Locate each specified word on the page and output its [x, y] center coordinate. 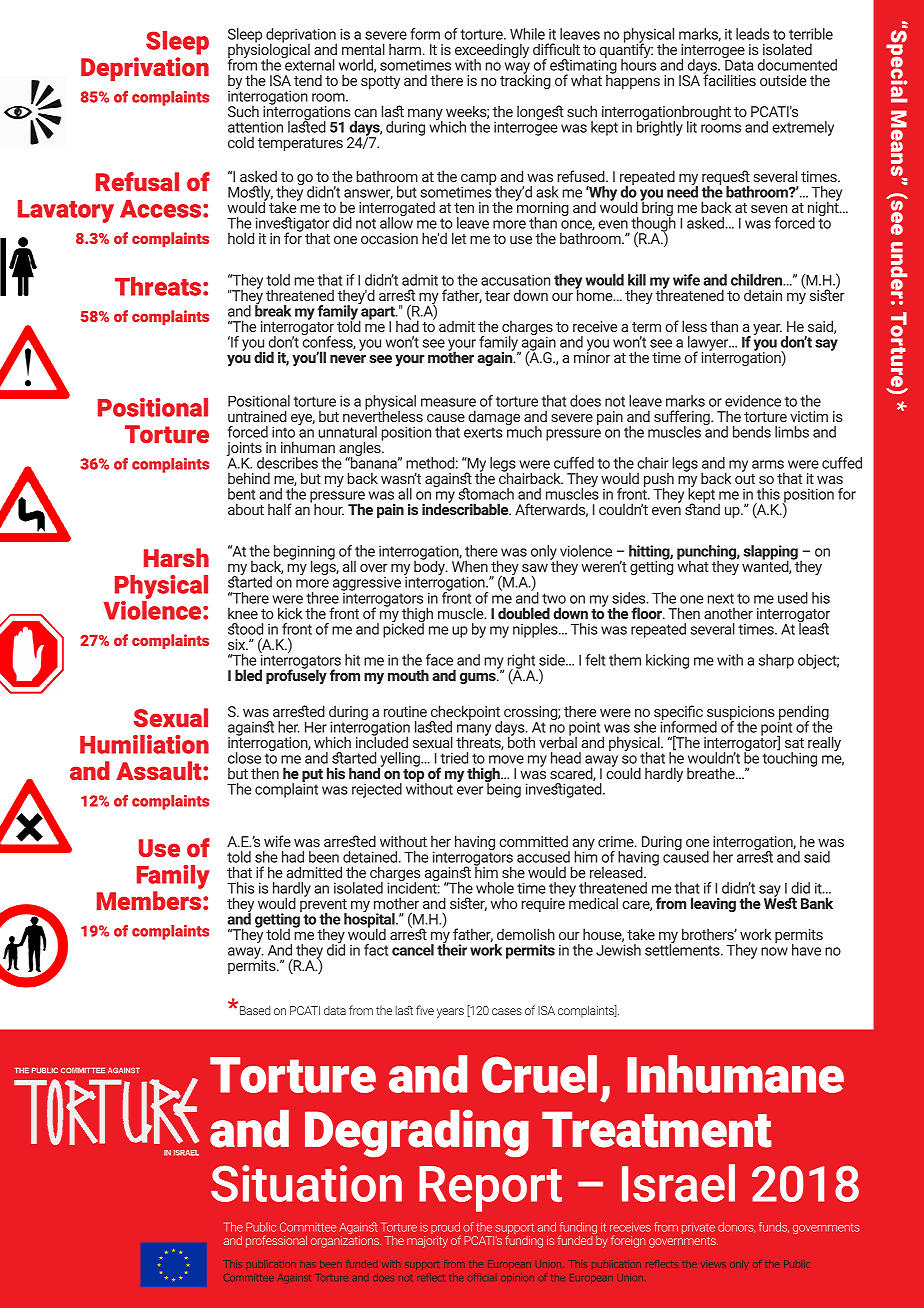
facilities [729, 79]
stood [245, 629]
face [439, 660]
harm [406, 49]
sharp [776, 661]
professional [276, 1241]
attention [255, 127]
